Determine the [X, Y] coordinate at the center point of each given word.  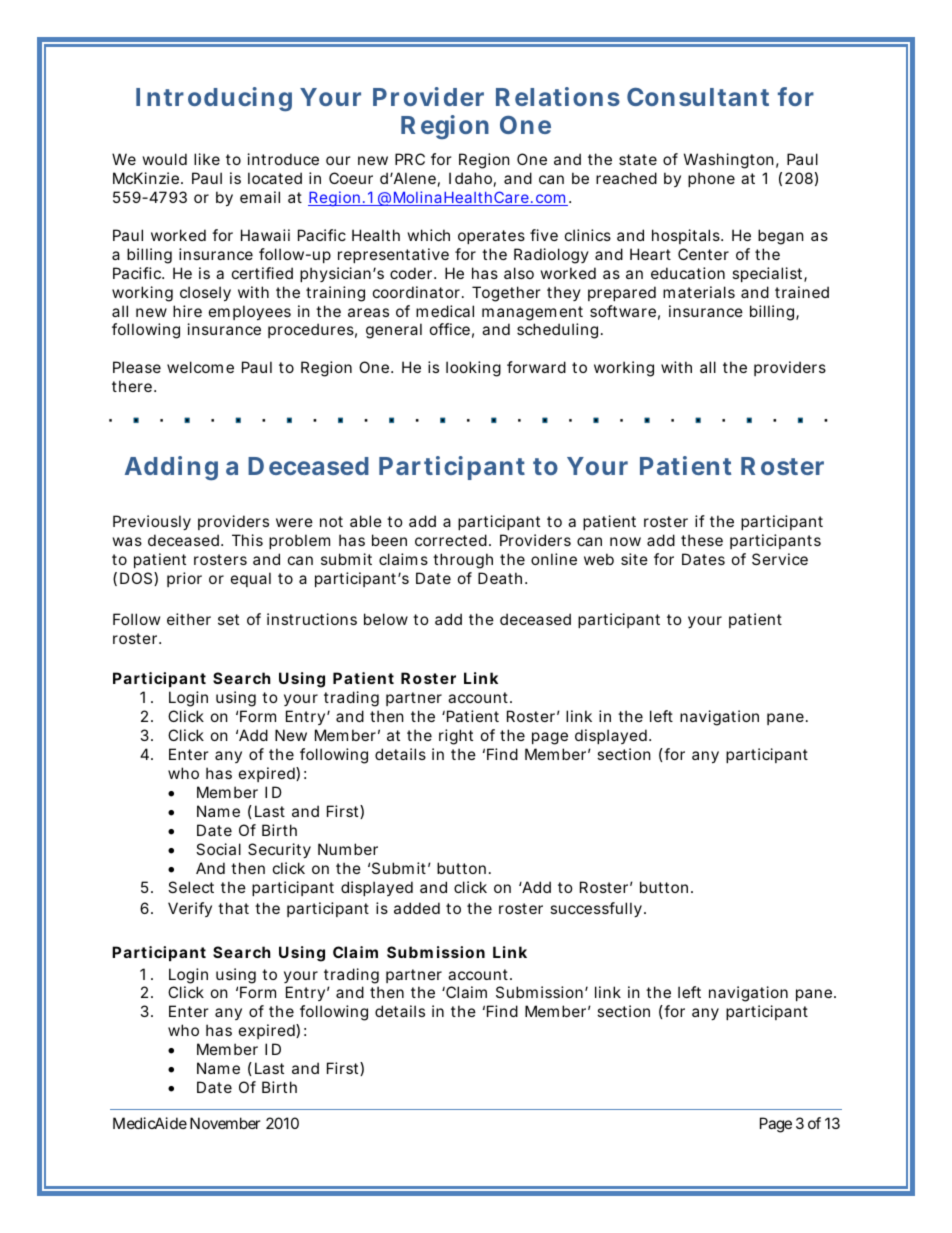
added [417, 908]
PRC [410, 159]
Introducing [214, 99]
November [225, 1123]
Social [218, 849]
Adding [171, 468]
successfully [596, 909]
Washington [729, 161]
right [456, 737]
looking [473, 369]
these [702, 540]
